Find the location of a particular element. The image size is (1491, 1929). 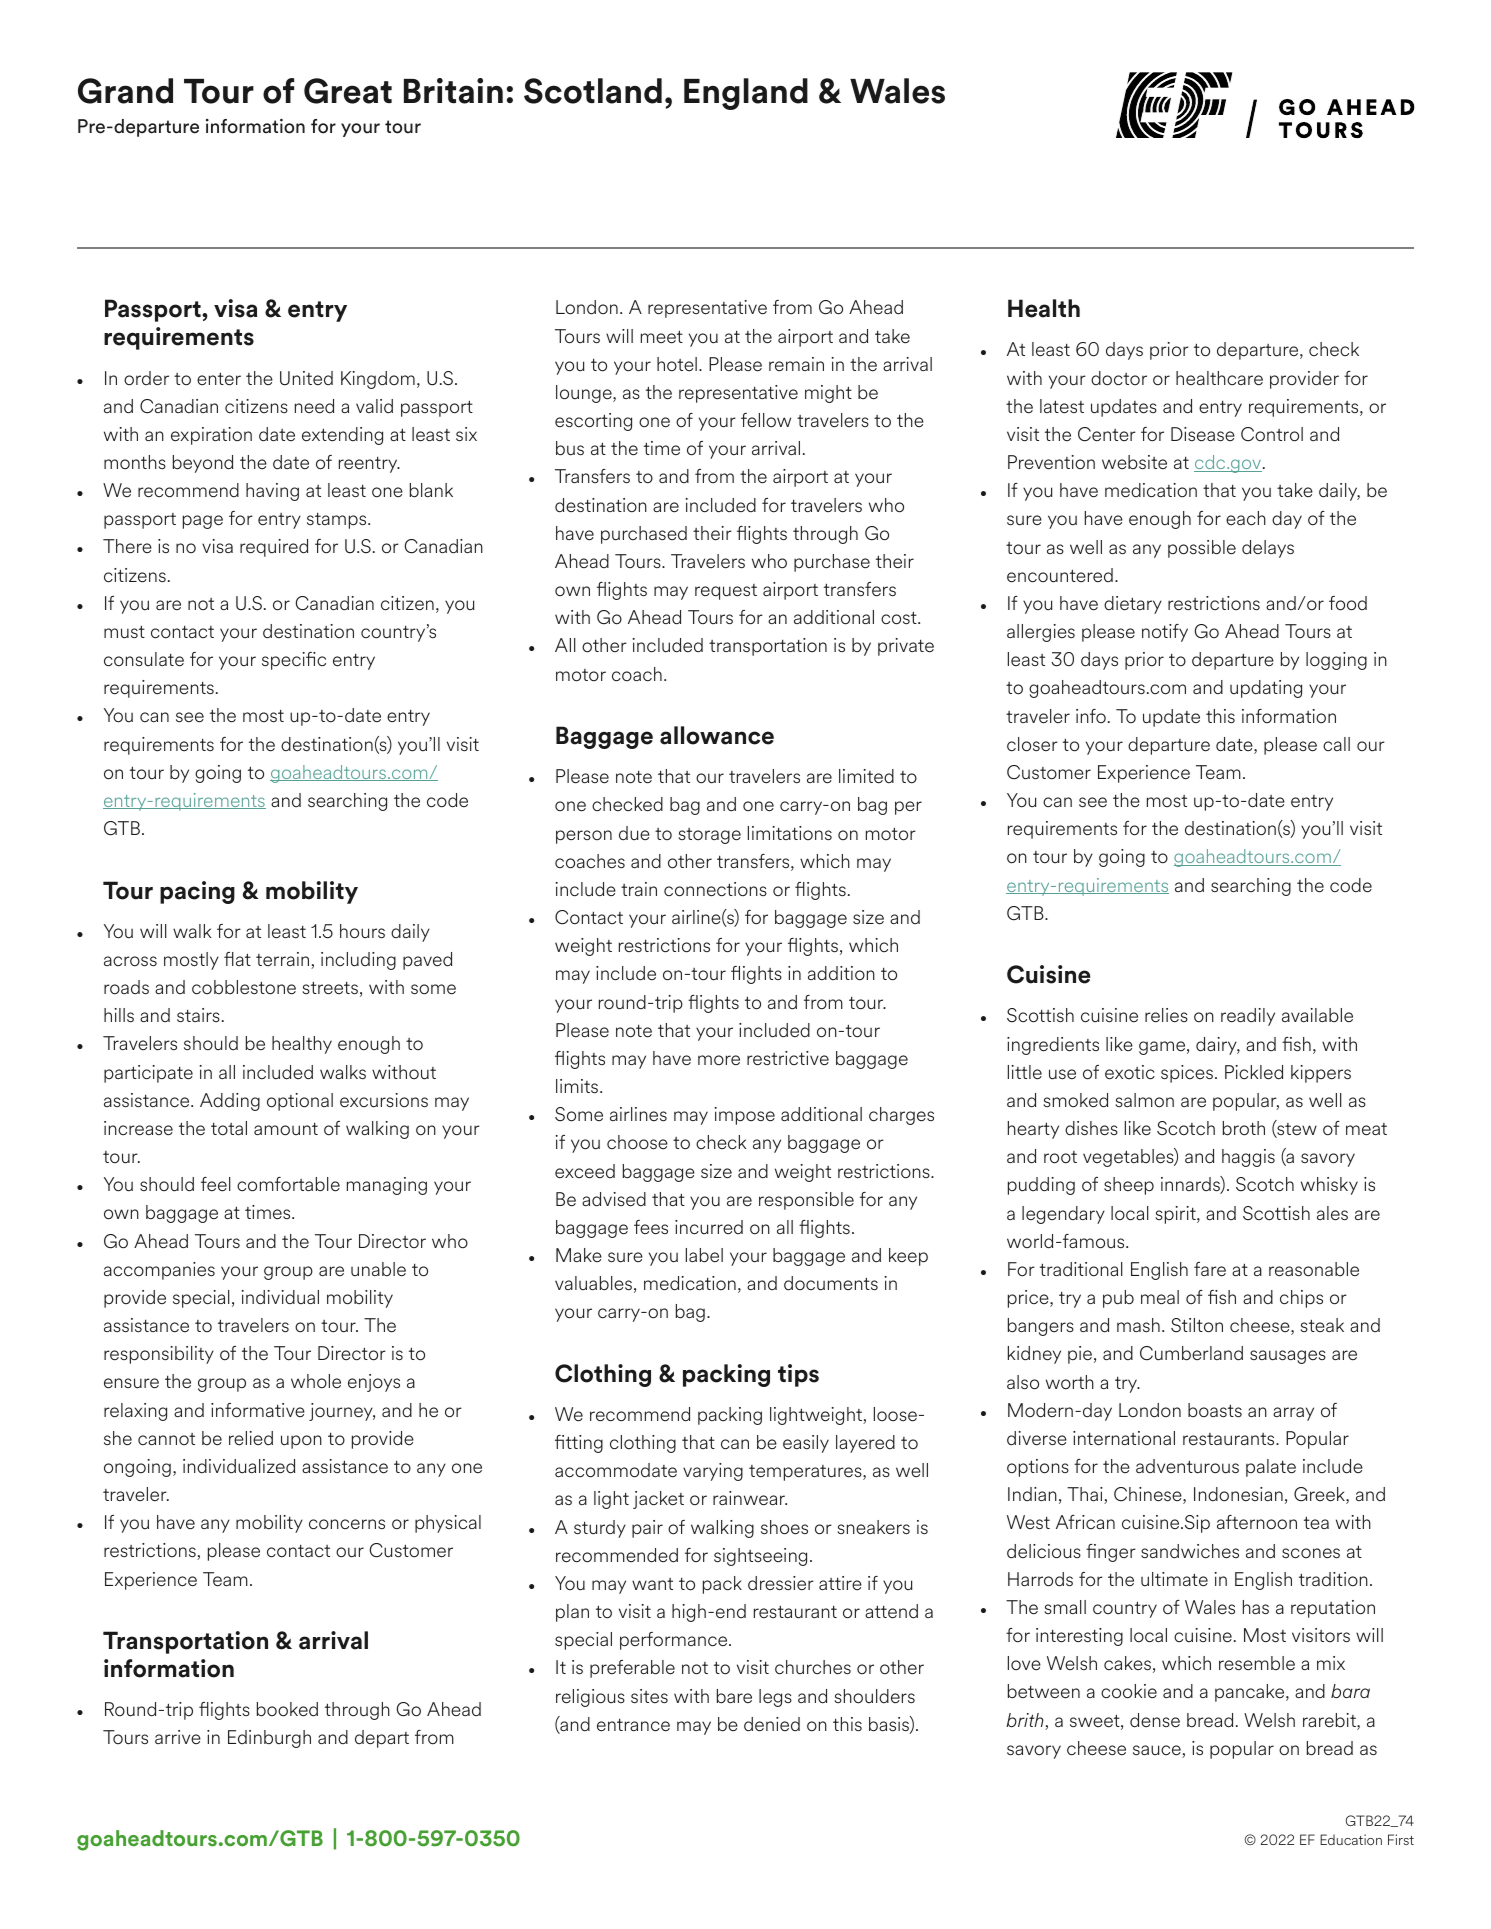

denied is located at coordinates (772, 1724).
